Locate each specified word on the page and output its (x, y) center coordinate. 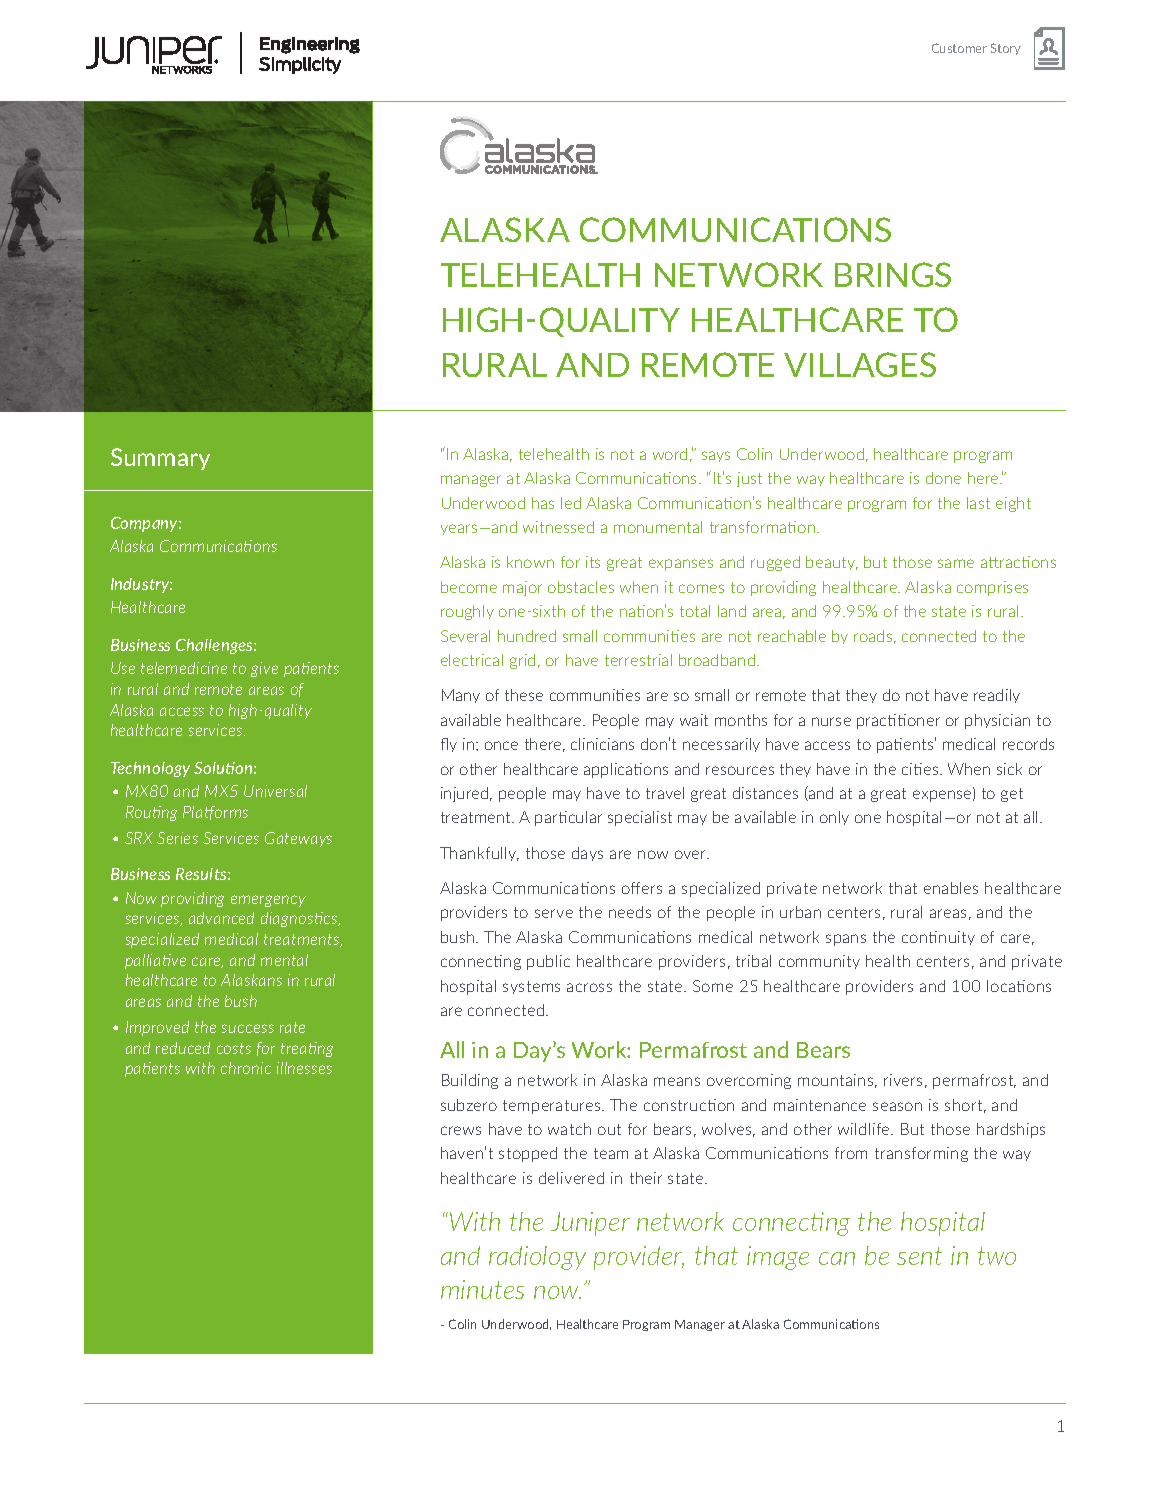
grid (522, 661)
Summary (160, 459)
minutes (482, 1289)
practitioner (898, 721)
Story (1006, 49)
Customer (959, 48)
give (264, 669)
